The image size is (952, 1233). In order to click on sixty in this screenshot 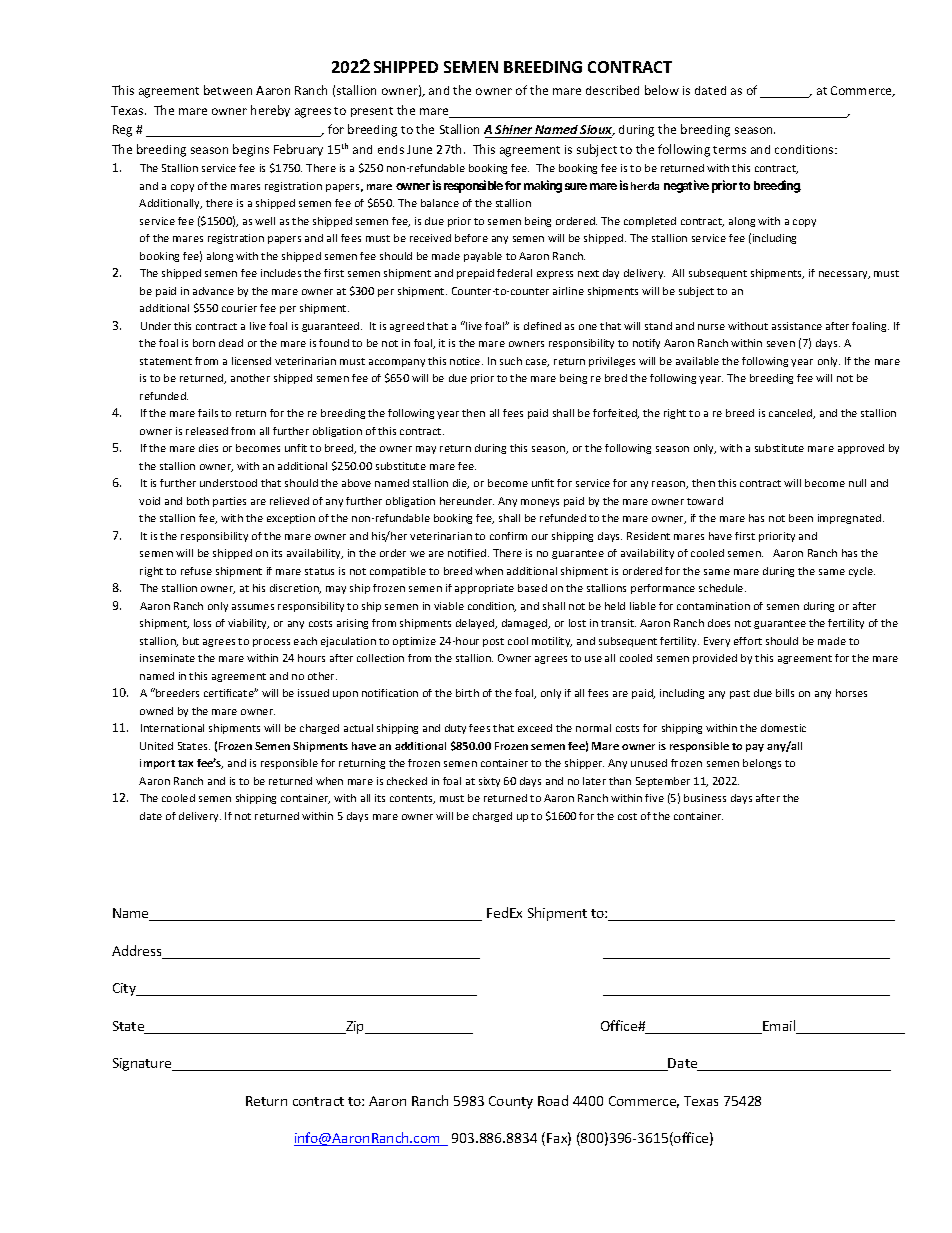, I will do `click(489, 782)`.
